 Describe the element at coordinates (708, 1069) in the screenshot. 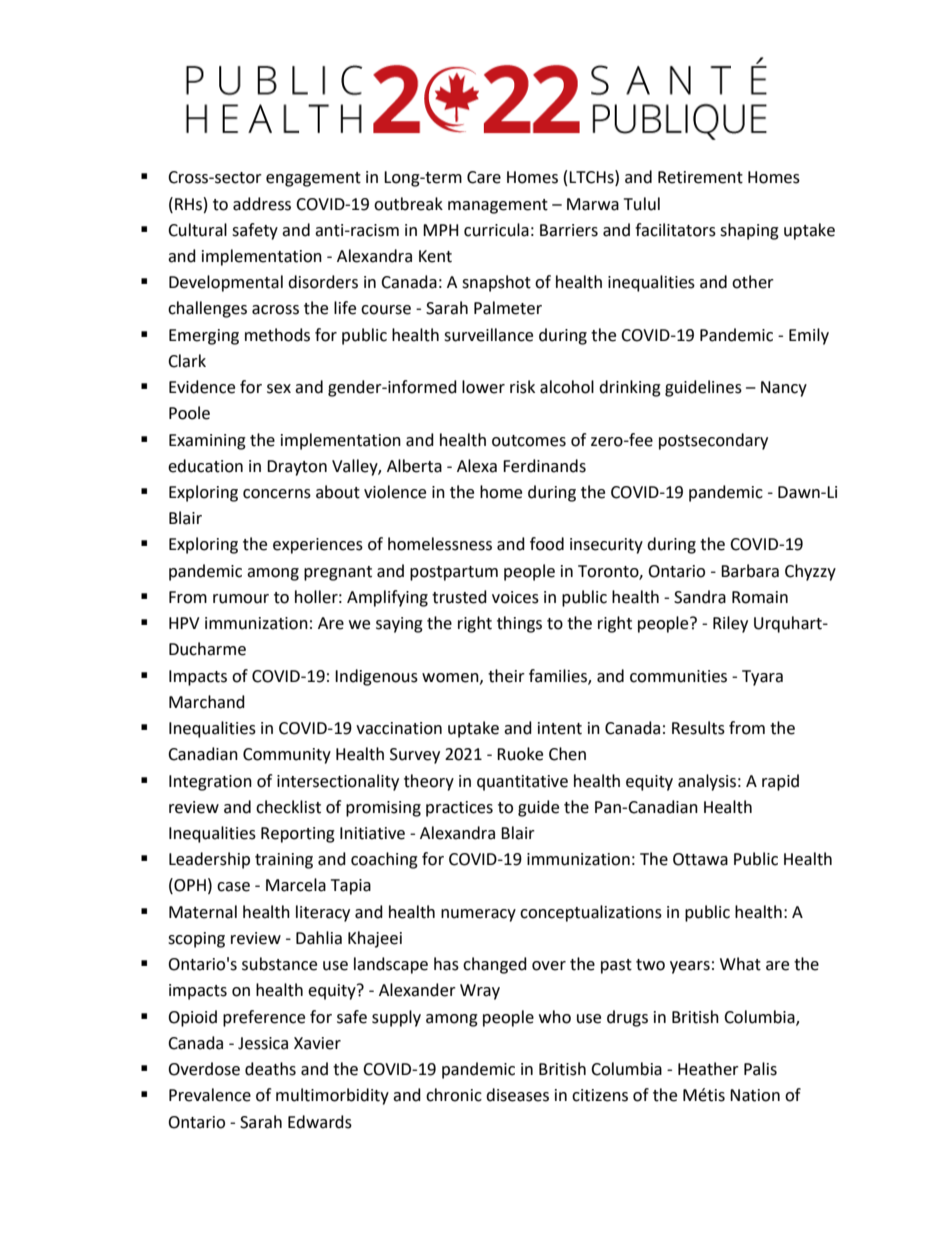

I see `Heather` at that location.
